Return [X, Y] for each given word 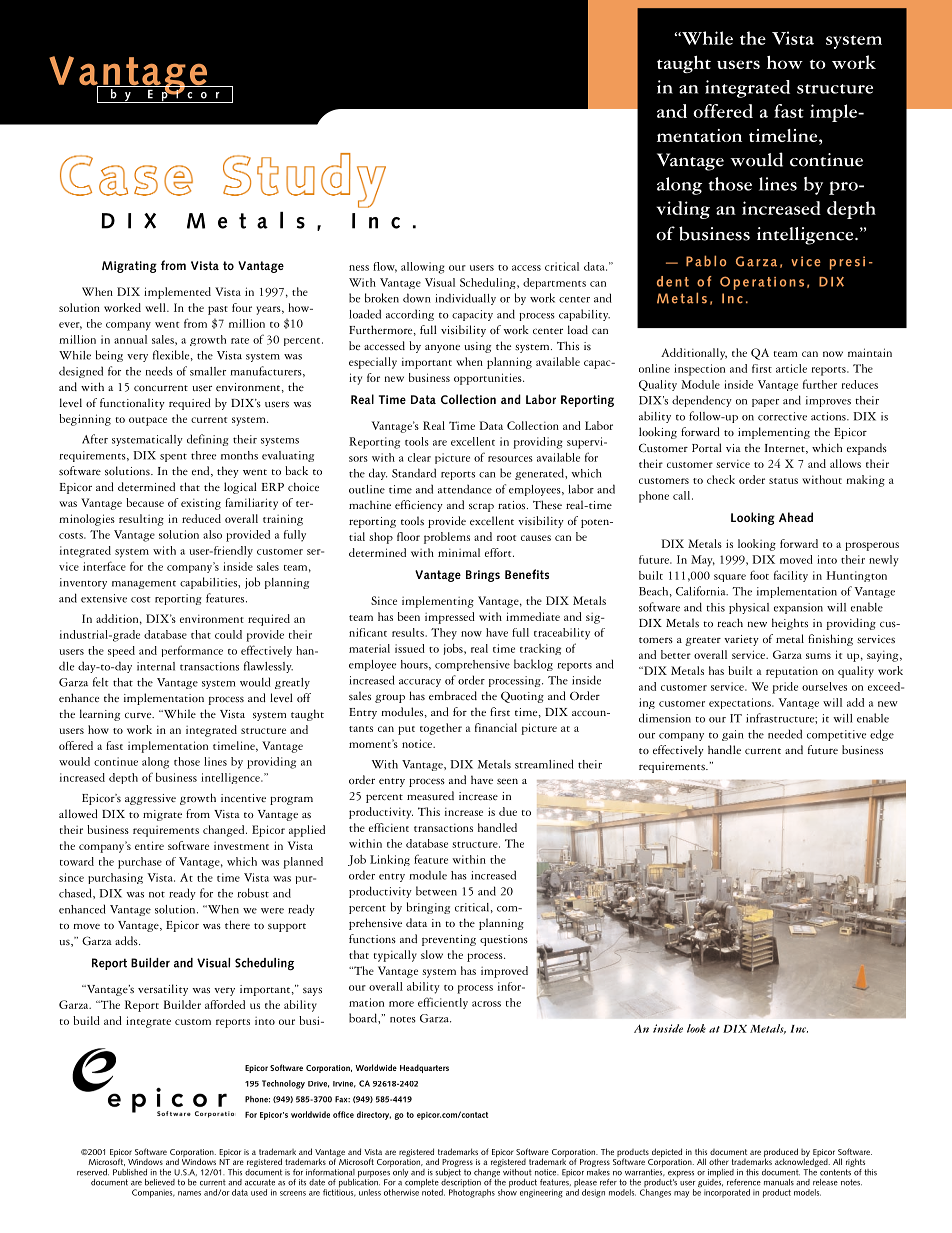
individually [465, 299]
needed [785, 734]
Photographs [472, 1192]
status [783, 481]
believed [160, 1182]
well [156, 307]
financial [496, 727]
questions [504, 940]
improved [504, 972]
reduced [201, 518]
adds [127, 941]
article [791, 368]
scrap [481, 507]
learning [100, 715]
